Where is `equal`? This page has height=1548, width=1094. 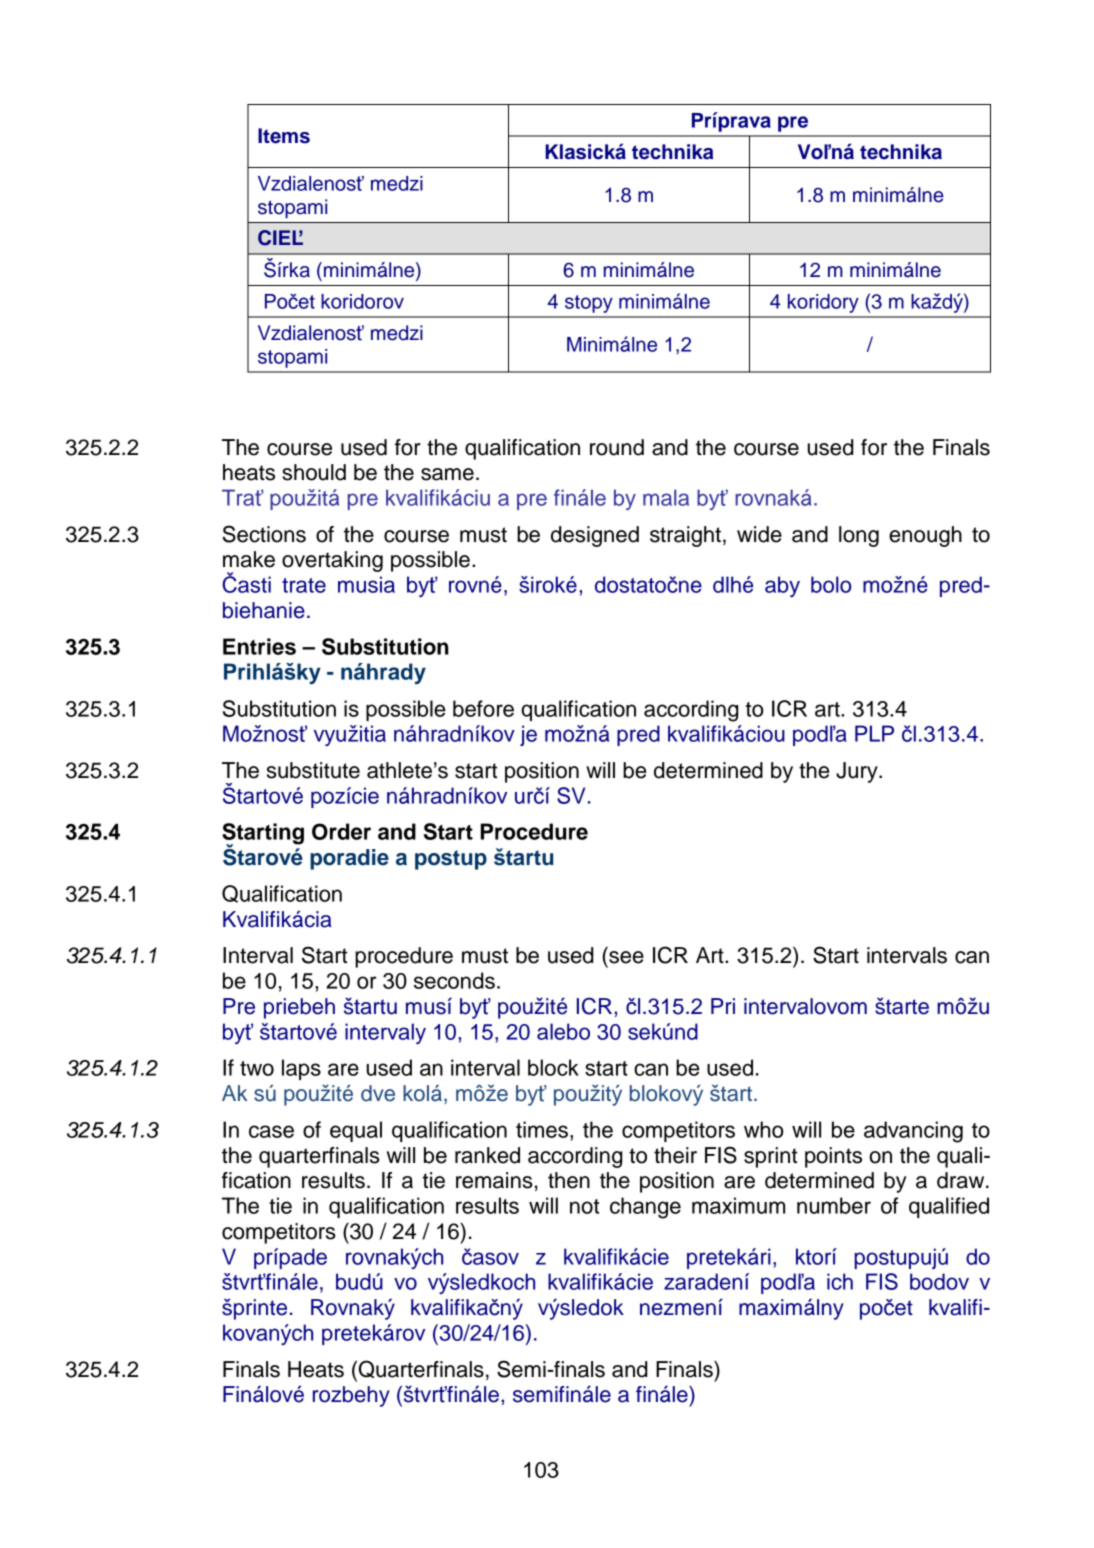 equal is located at coordinates (356, 1131).
